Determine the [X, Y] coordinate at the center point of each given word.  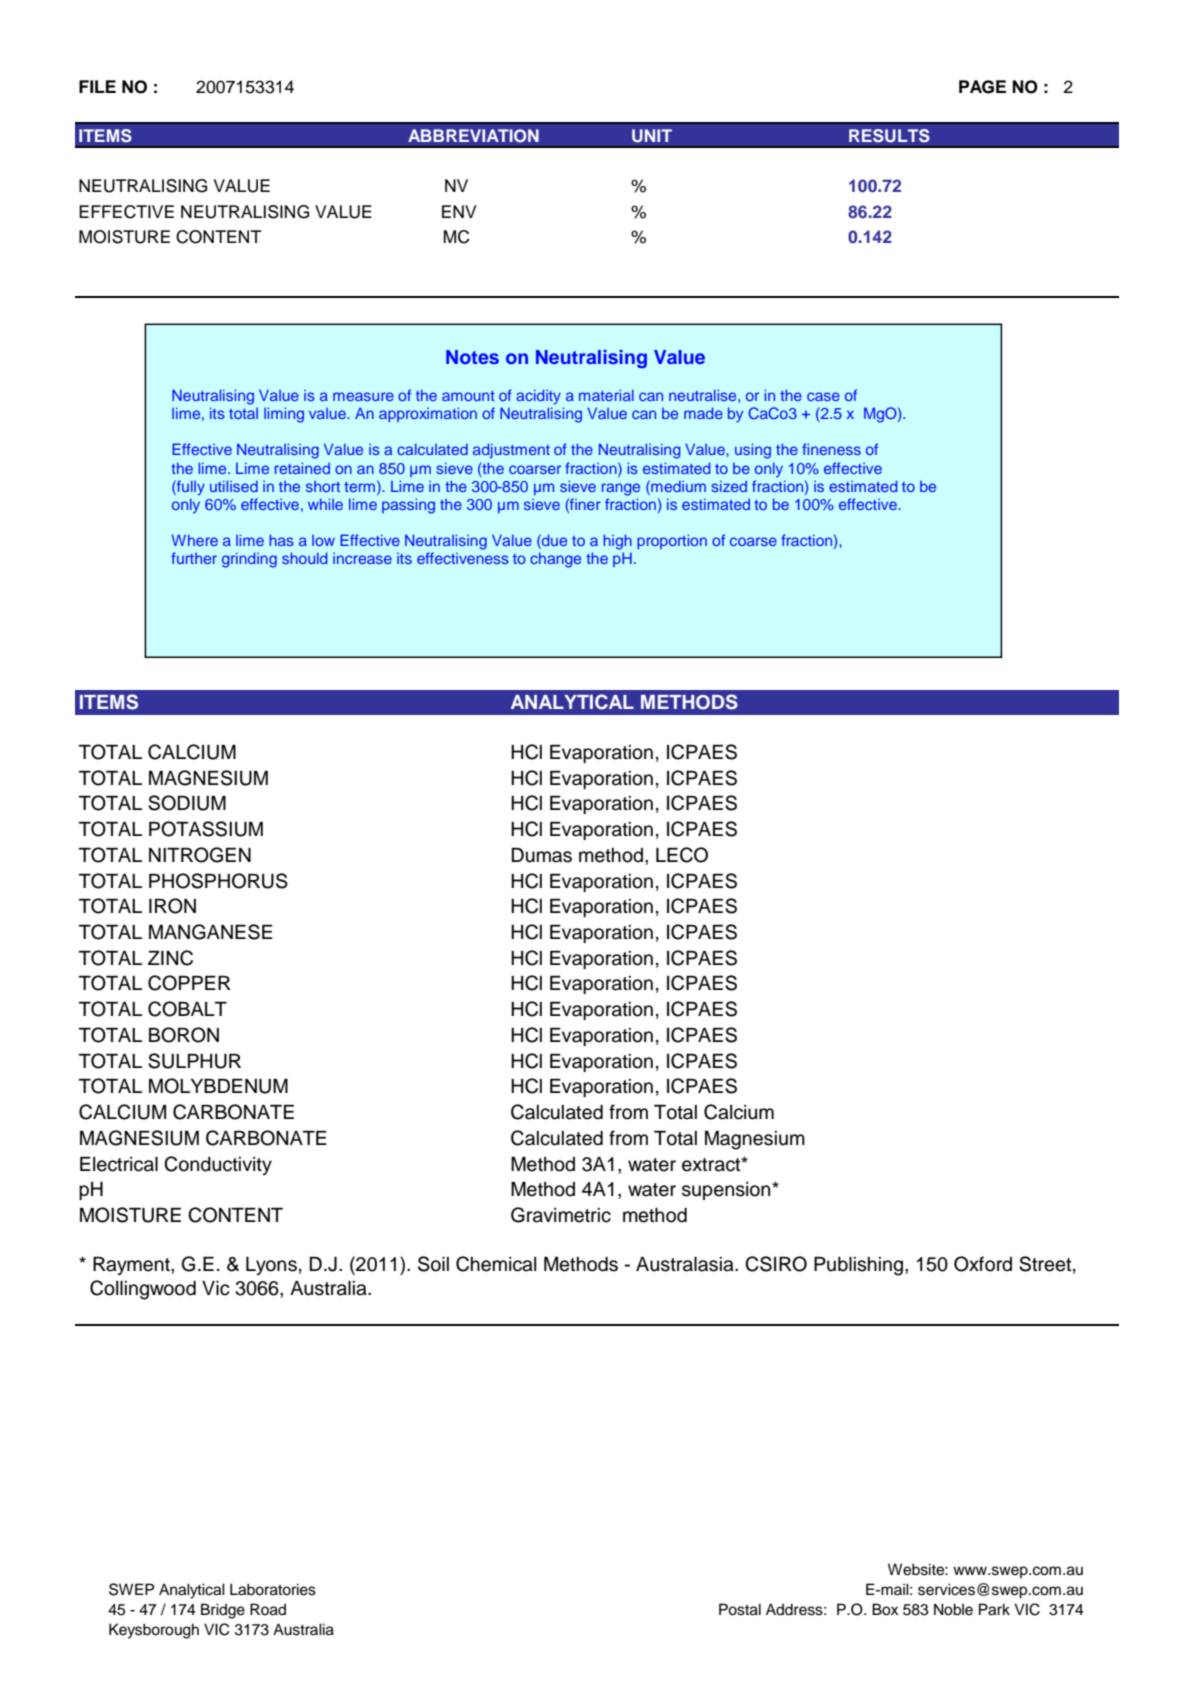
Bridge [223, 1611]
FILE [97, 86]
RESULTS [889, 136]
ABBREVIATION [473, 136]
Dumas [541, 855]
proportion [672, 541]
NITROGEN [200, 855]
